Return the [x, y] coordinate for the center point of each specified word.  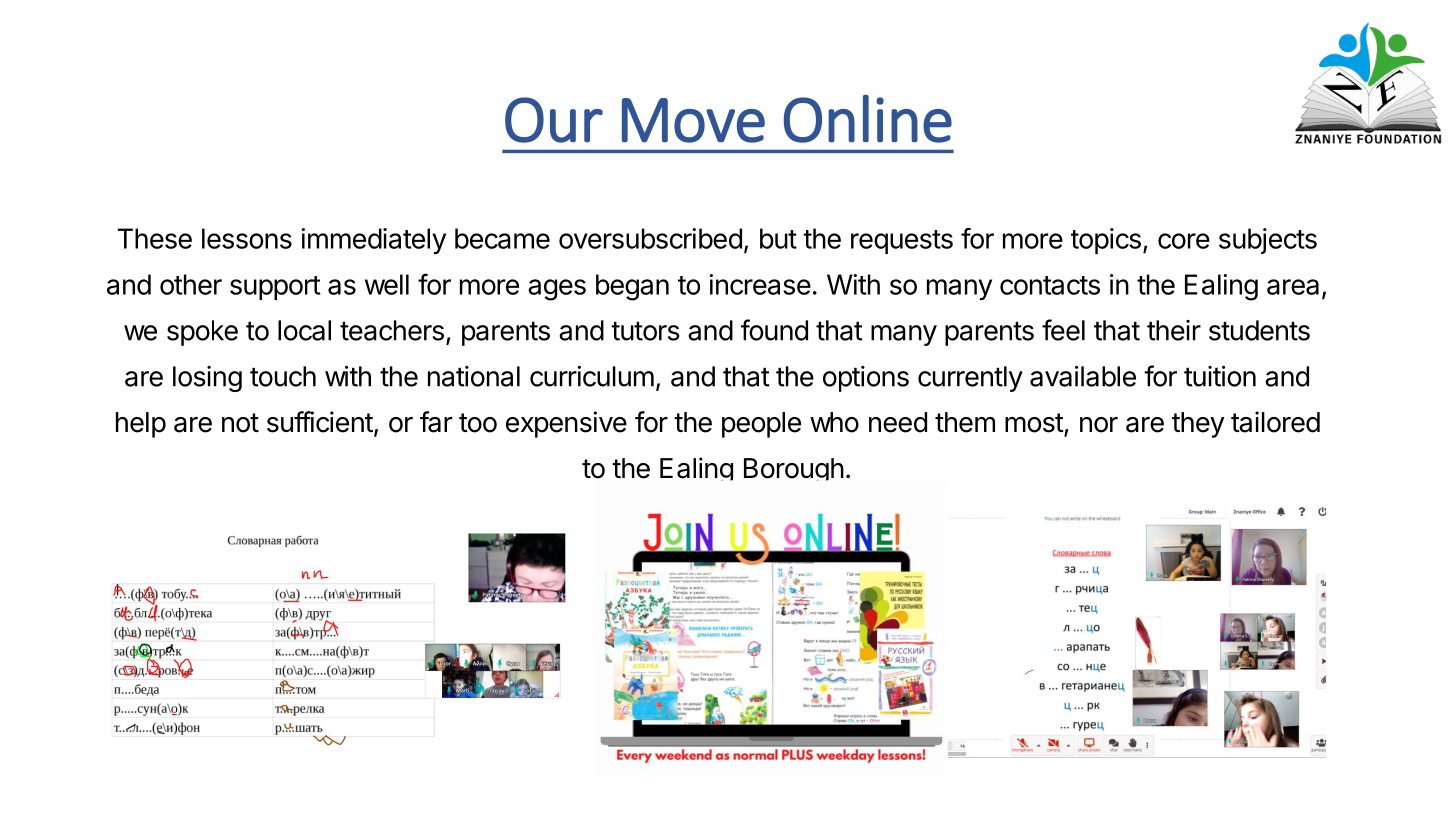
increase [760, 284]
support [275, 288]
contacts [1050, 285]
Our [554, 120]
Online [867, 119]
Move [693, 120]
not [240, 423]
